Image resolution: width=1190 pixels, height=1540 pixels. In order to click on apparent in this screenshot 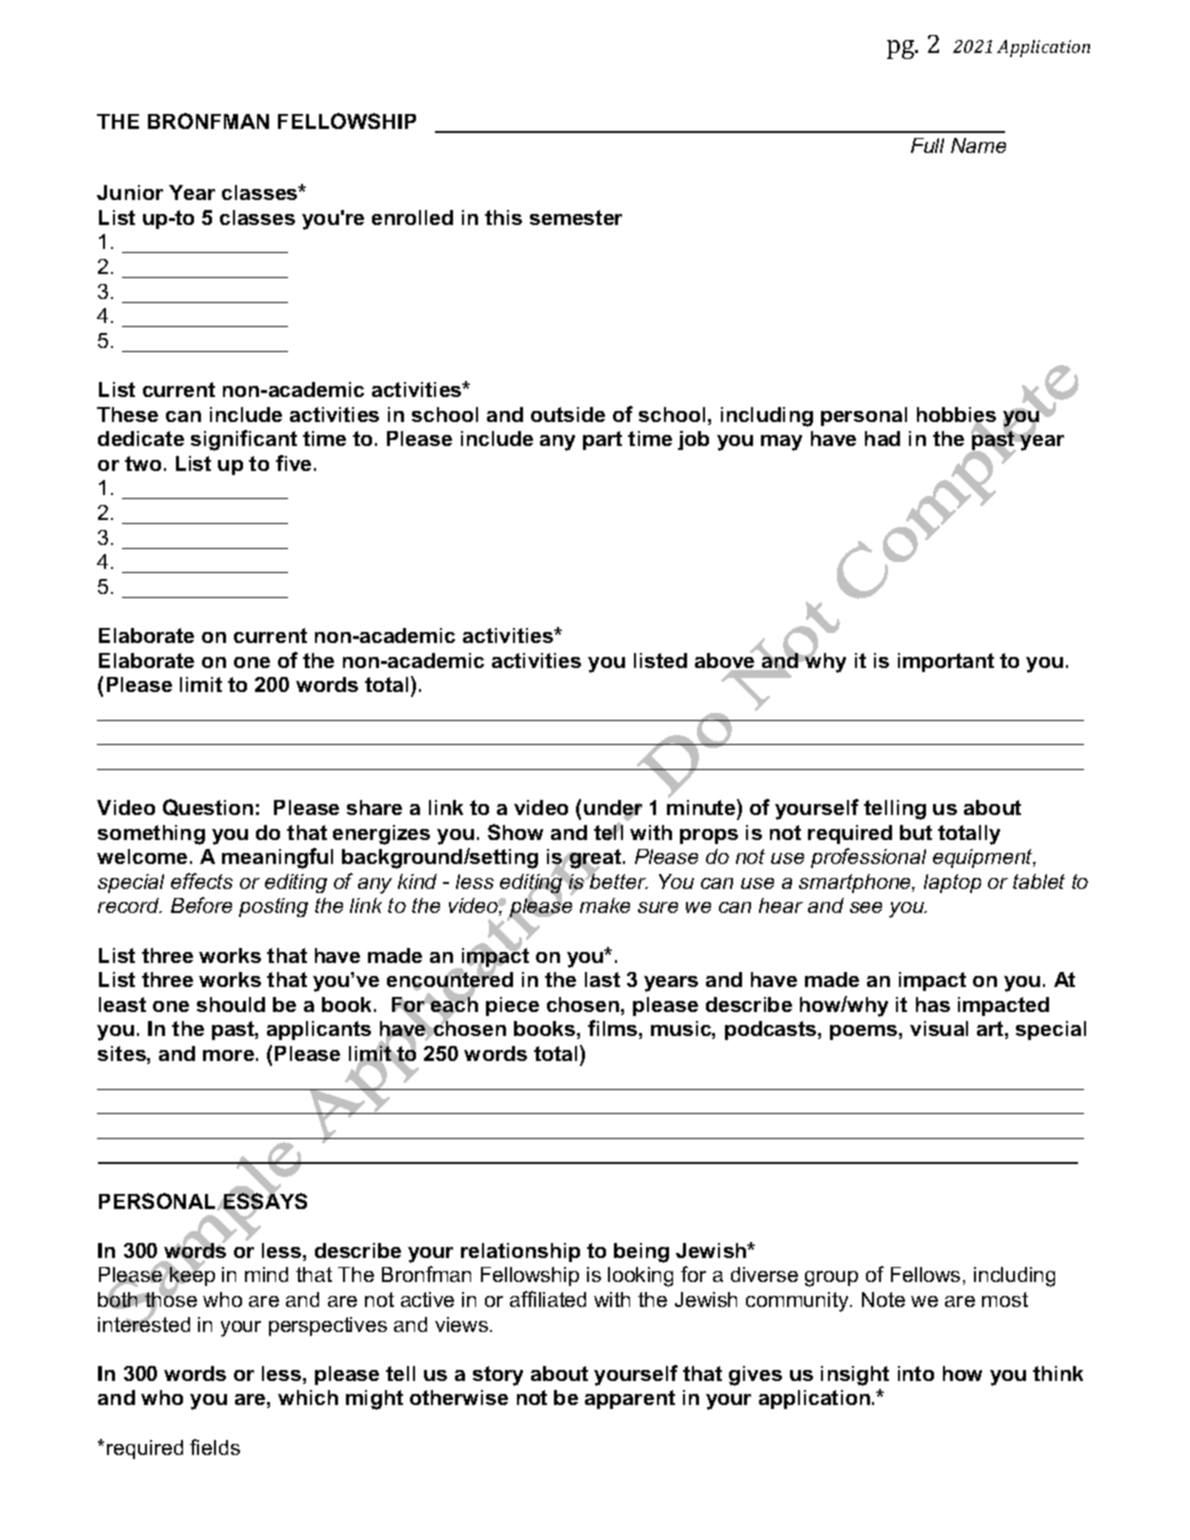, I will do `click(630, 1399)`.
